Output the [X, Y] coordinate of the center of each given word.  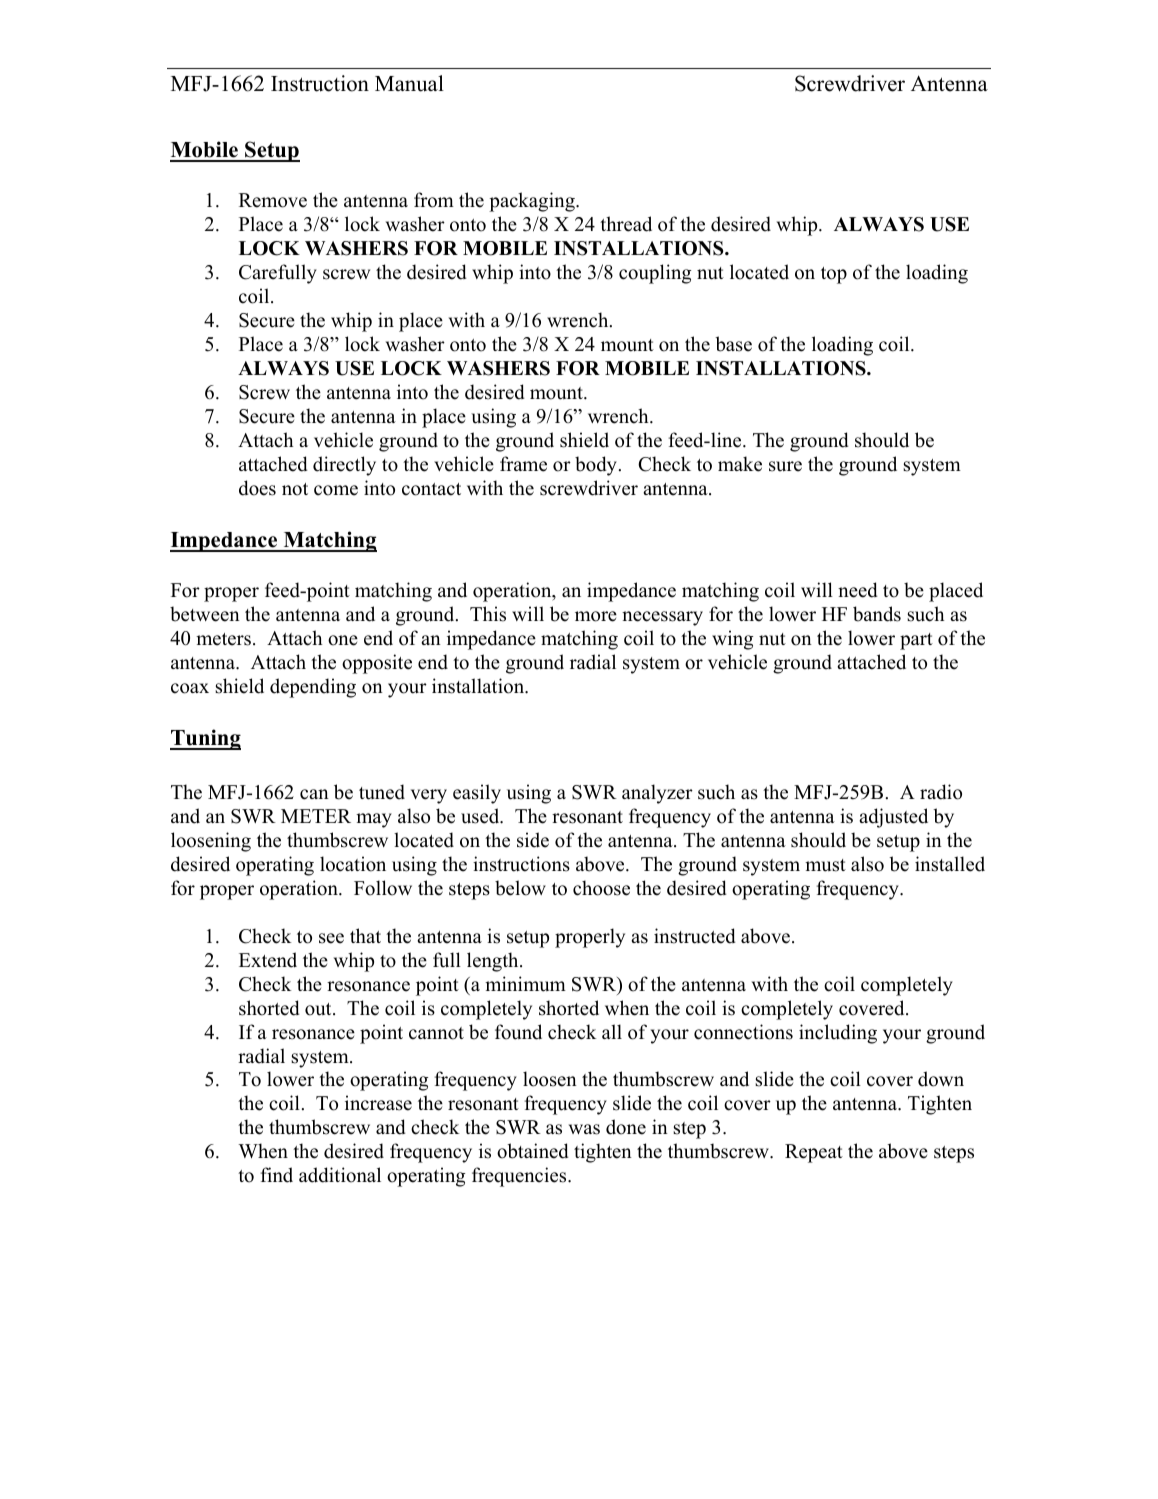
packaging [533, 202]
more [596, 616]
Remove [273, 200]
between [205, 614]
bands [877, 614]
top [834, 275]
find [276, 1175]
